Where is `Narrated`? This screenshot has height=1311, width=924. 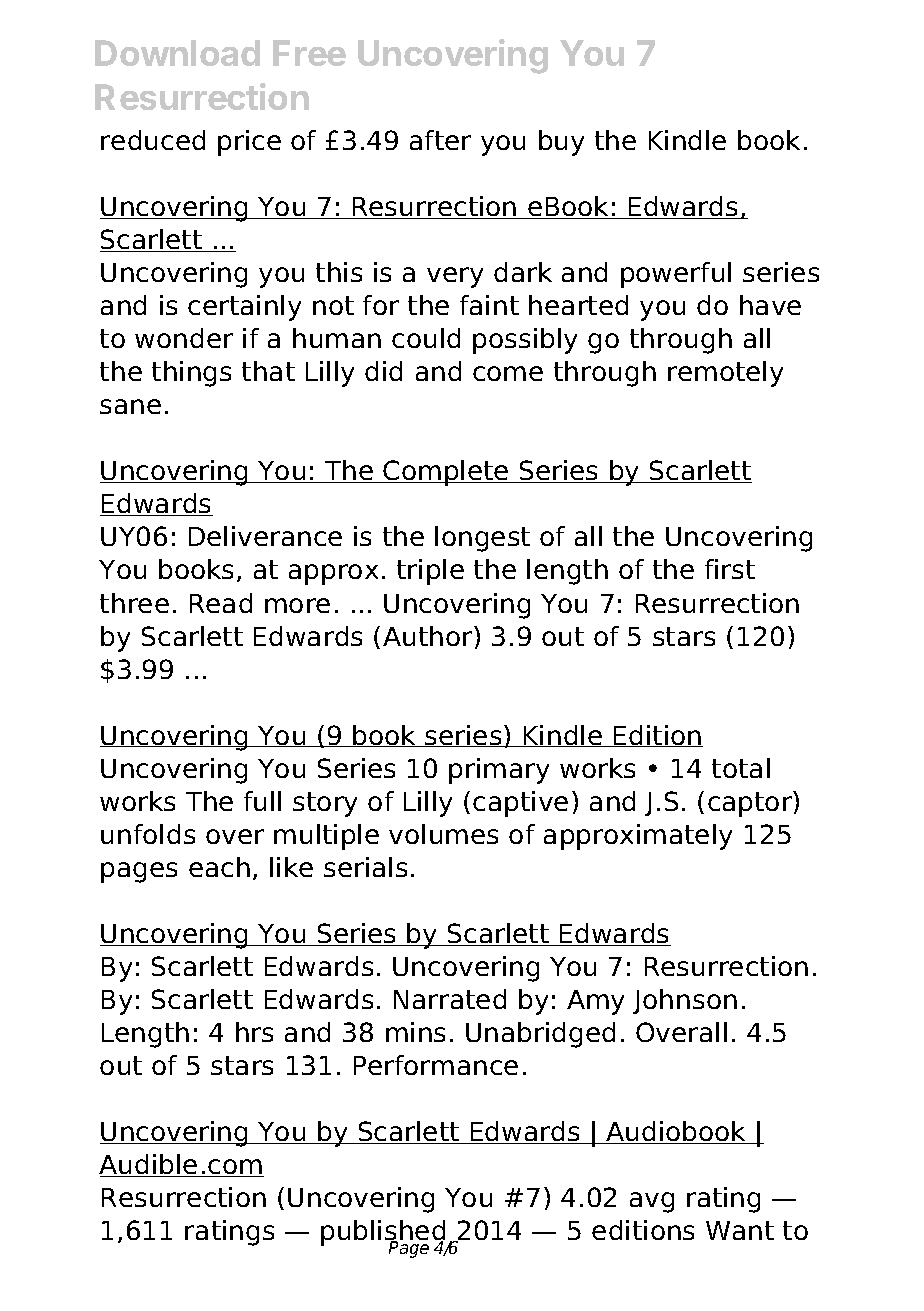 Narrated is located at coordinates (450, 999).
